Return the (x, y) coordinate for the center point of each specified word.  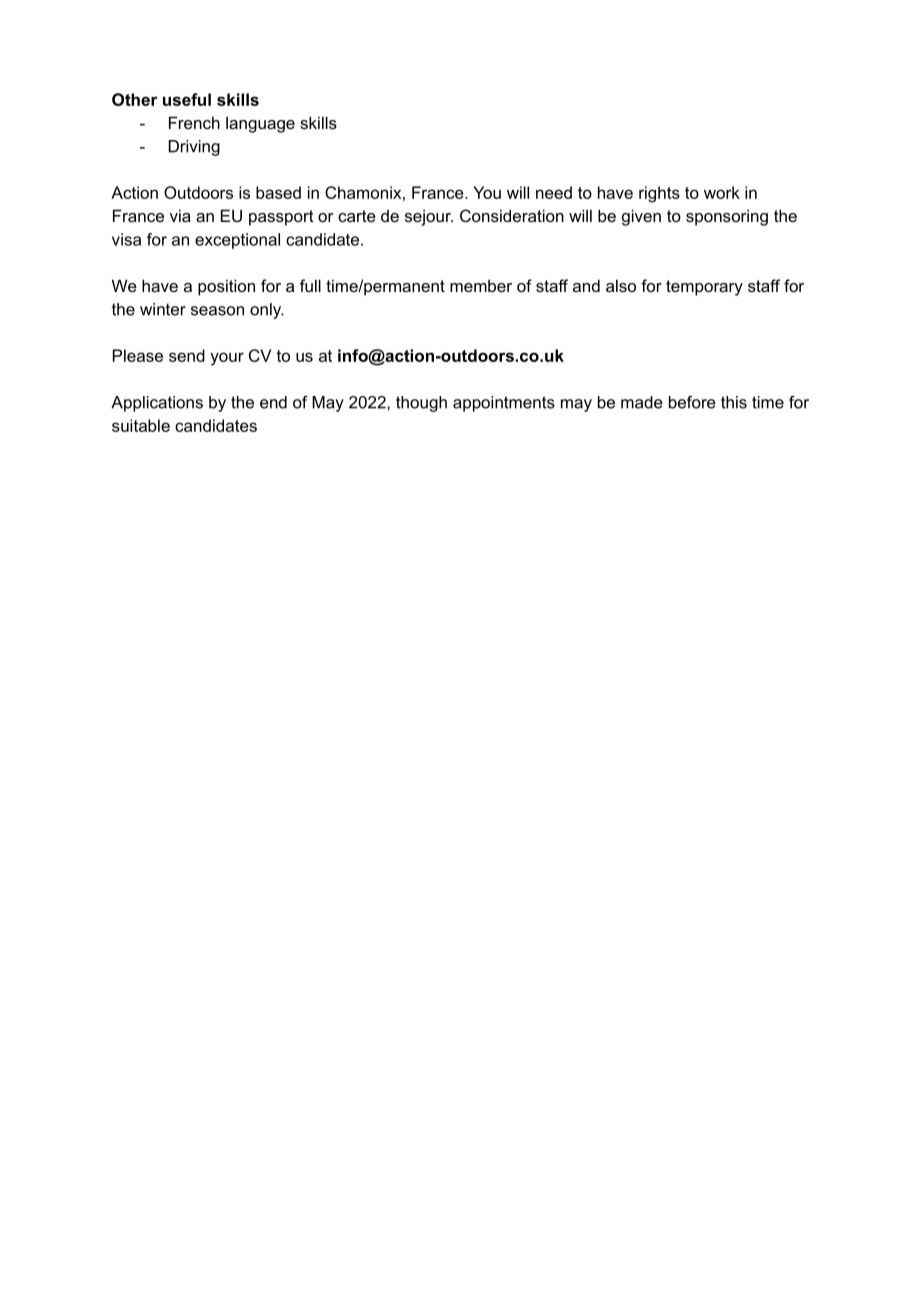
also (621, 285)
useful (187, 99)
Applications (157, 404)
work (722, 192)
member (481, 286)
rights (659, 194)
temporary (704, 288)
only (267, 311)
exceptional (237, 241)
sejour (429, 218)
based (278, 192)
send (187, 355)
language (260, 125)
